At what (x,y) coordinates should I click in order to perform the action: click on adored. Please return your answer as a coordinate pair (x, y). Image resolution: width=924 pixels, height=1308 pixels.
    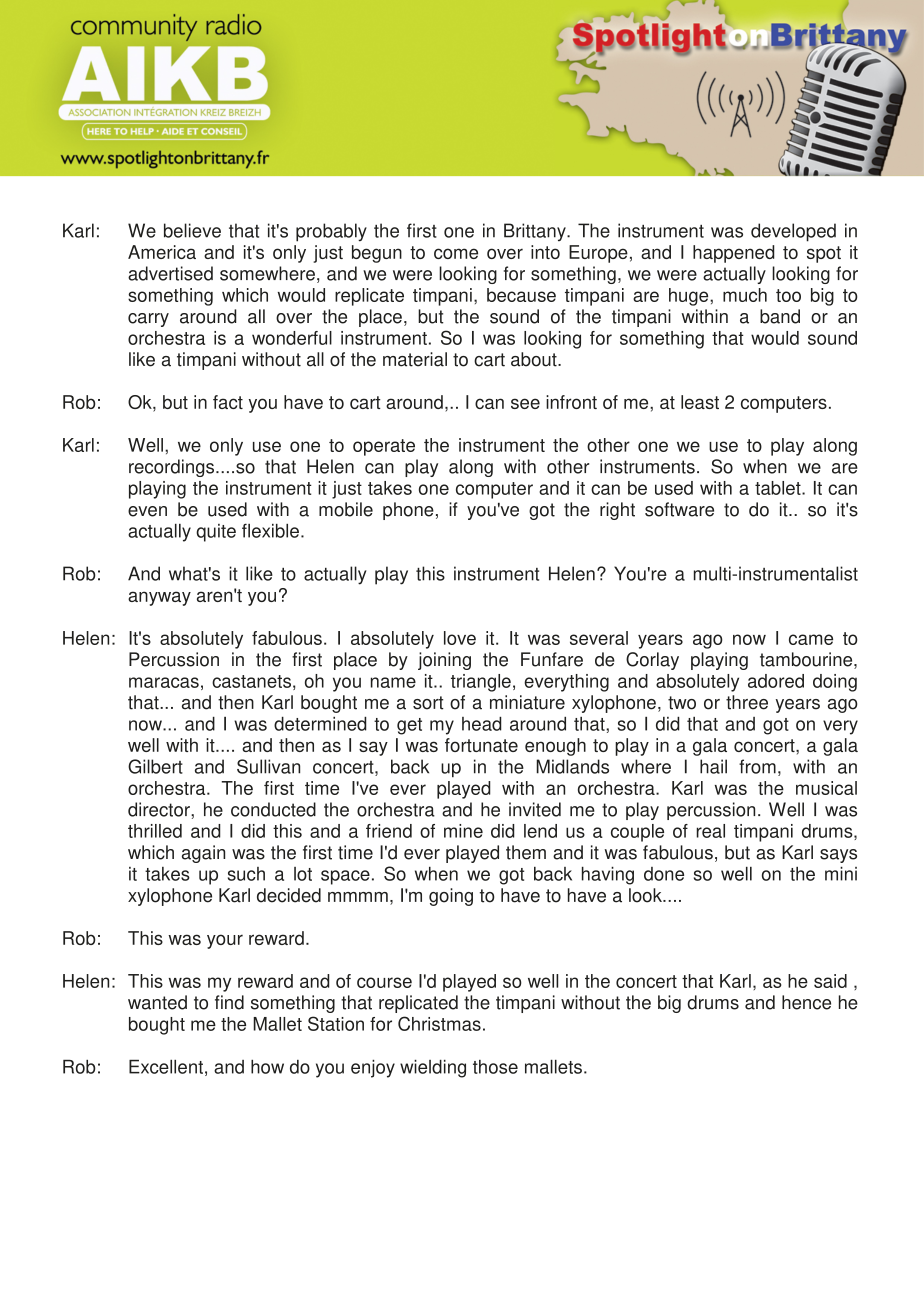
    Looking at the image, I should click on (776, 681).
